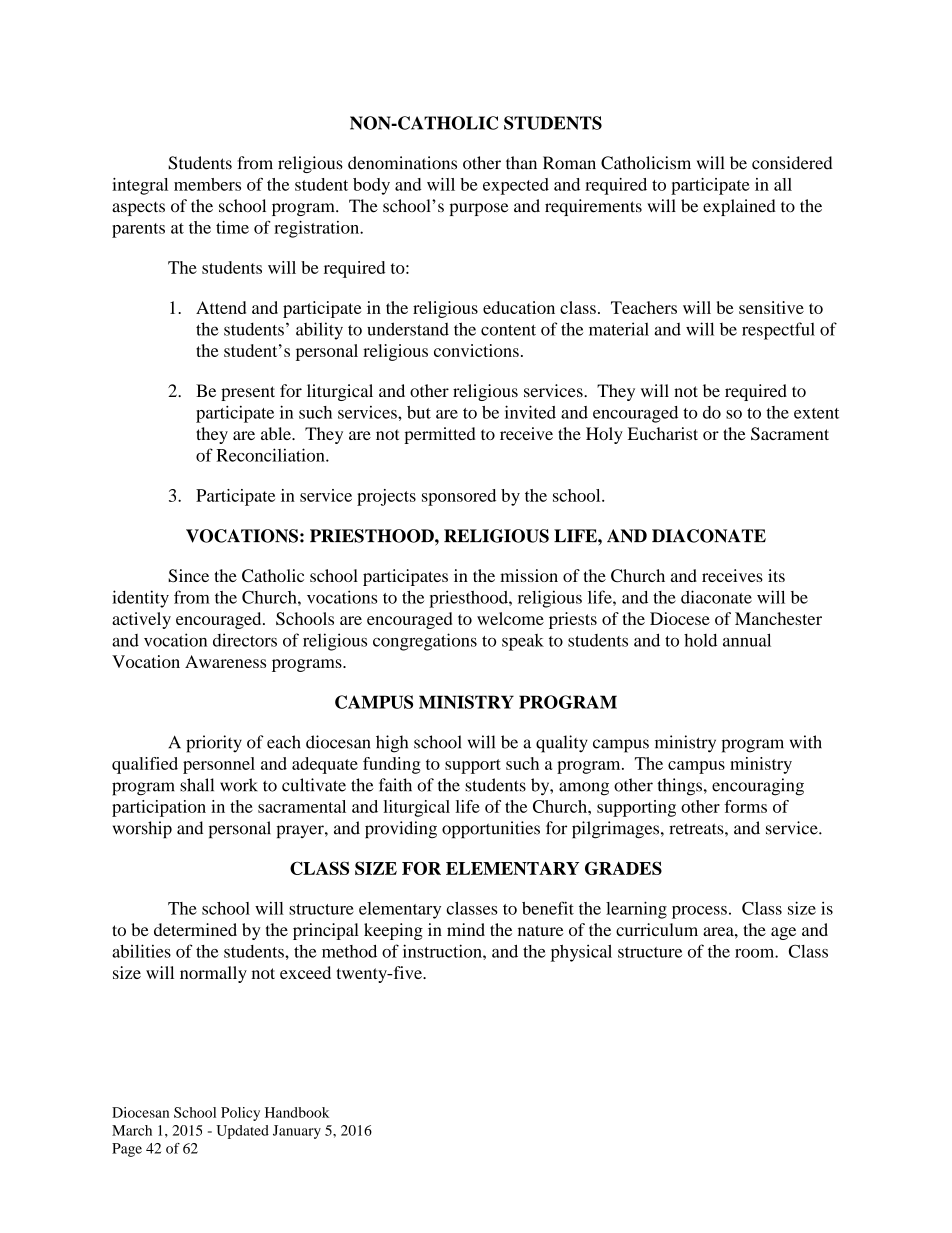 The image size is (952, 1233). What do you see at coordinates (207, 184) in the document?
I see `members` at bounding box center [207, 184].
